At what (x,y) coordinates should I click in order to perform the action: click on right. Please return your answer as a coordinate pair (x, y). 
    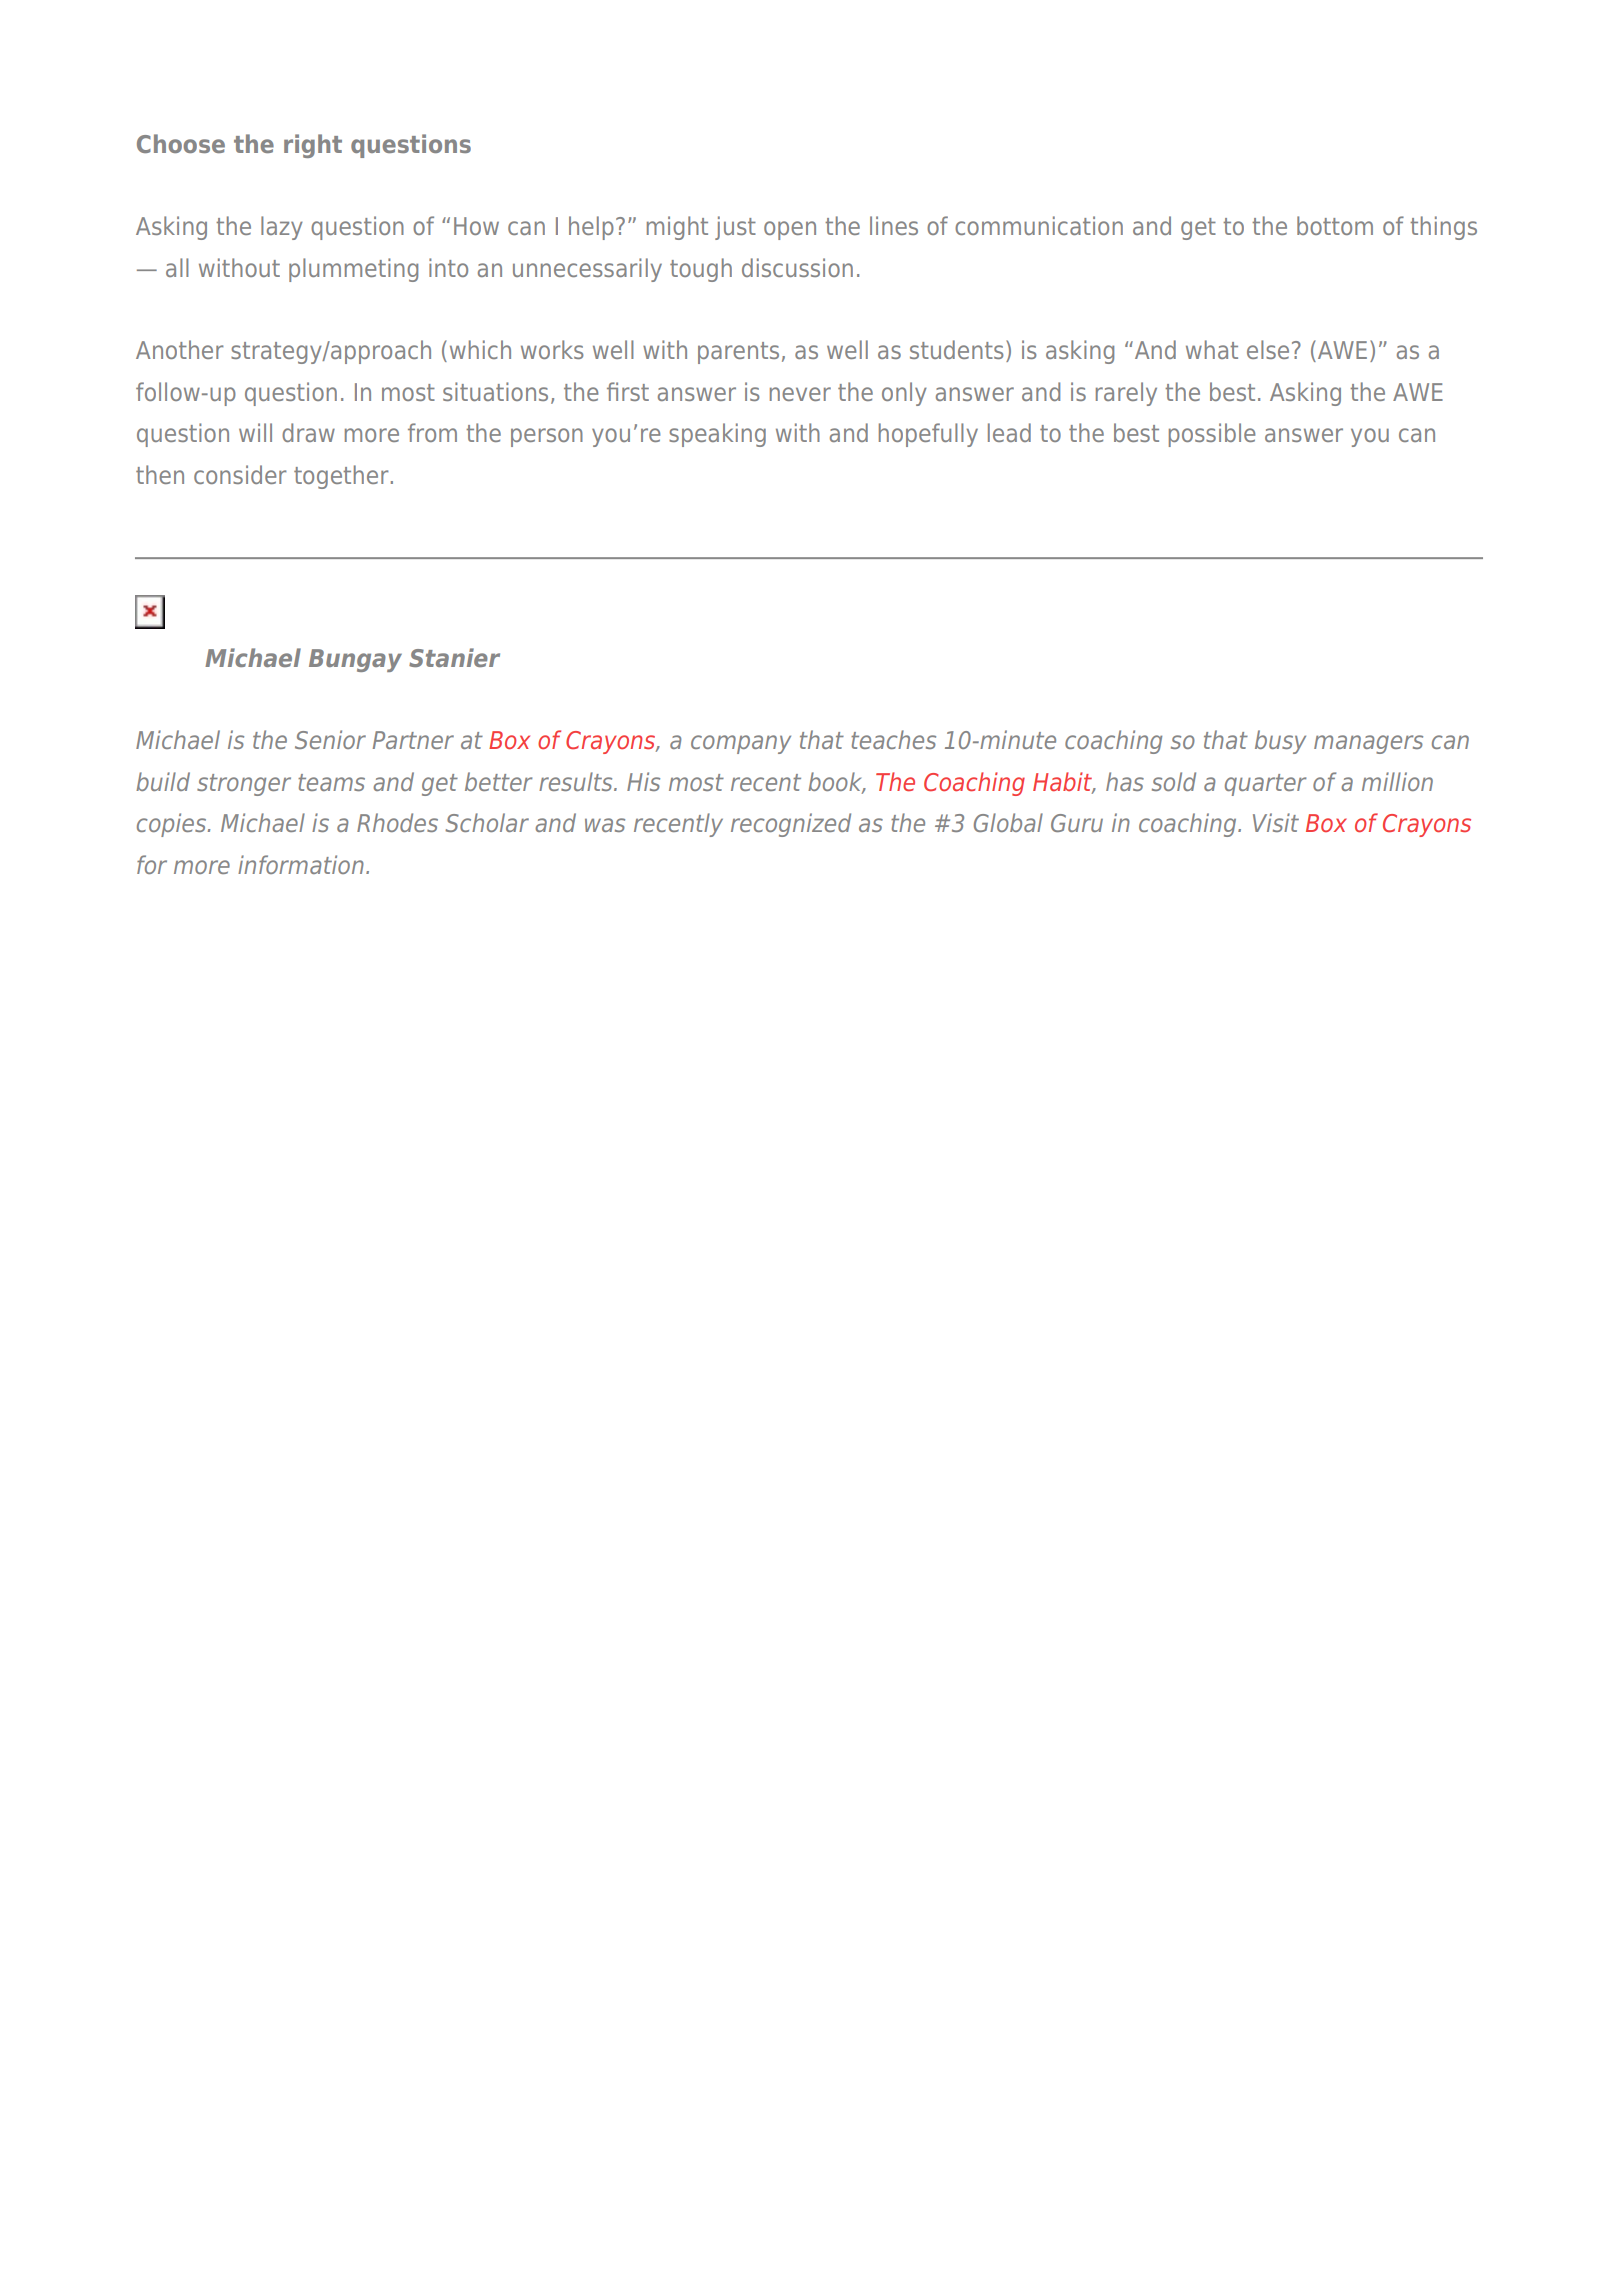
    Looking at the image, I should click on (313, 146).
